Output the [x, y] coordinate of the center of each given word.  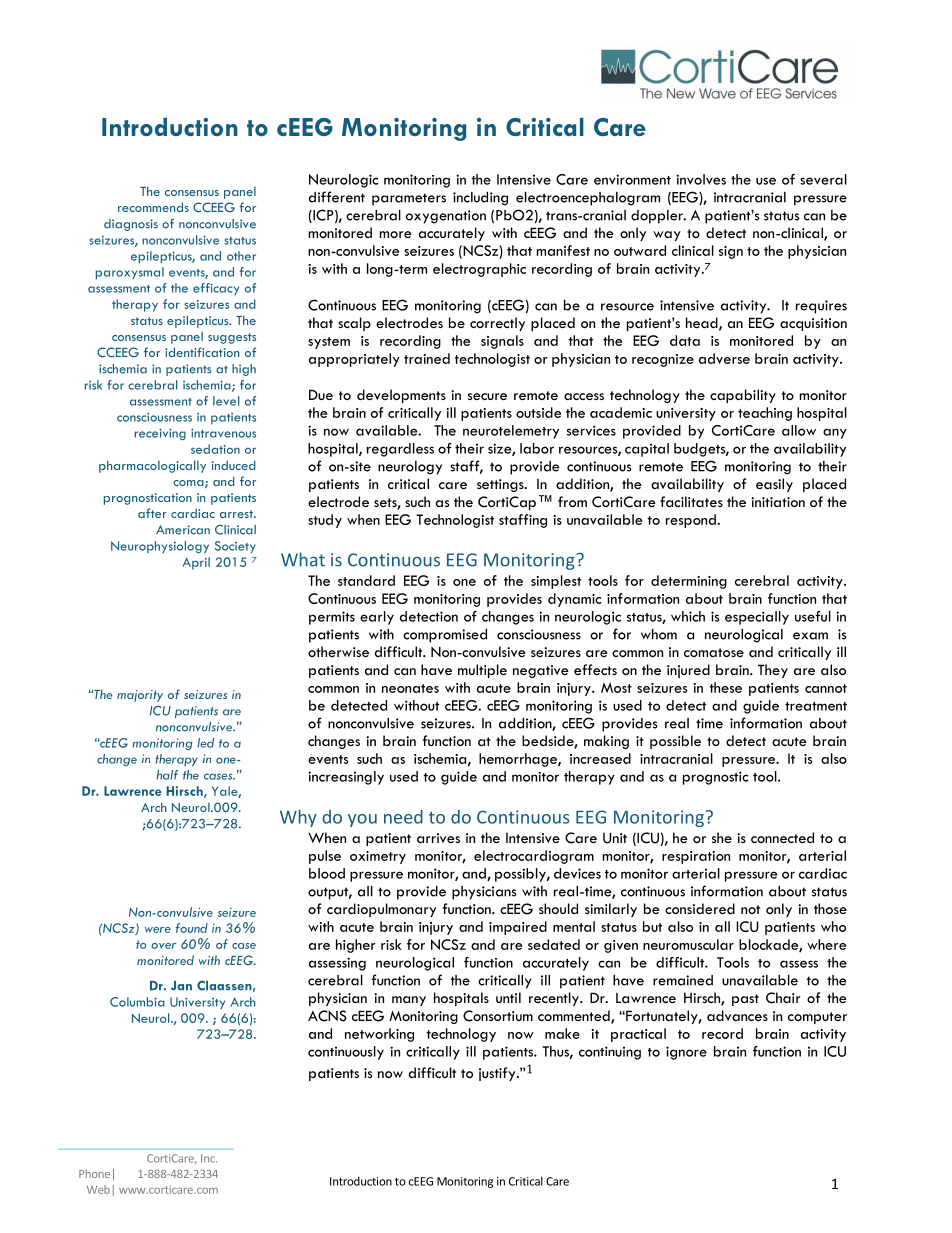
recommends [153, 207]
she [722, 837]
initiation [778, 502]
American [183, 530]
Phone [94, 1173]
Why [298, 818]
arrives [438, 838]
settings [501, 485]
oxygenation [446, 217]
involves [701, 179]
